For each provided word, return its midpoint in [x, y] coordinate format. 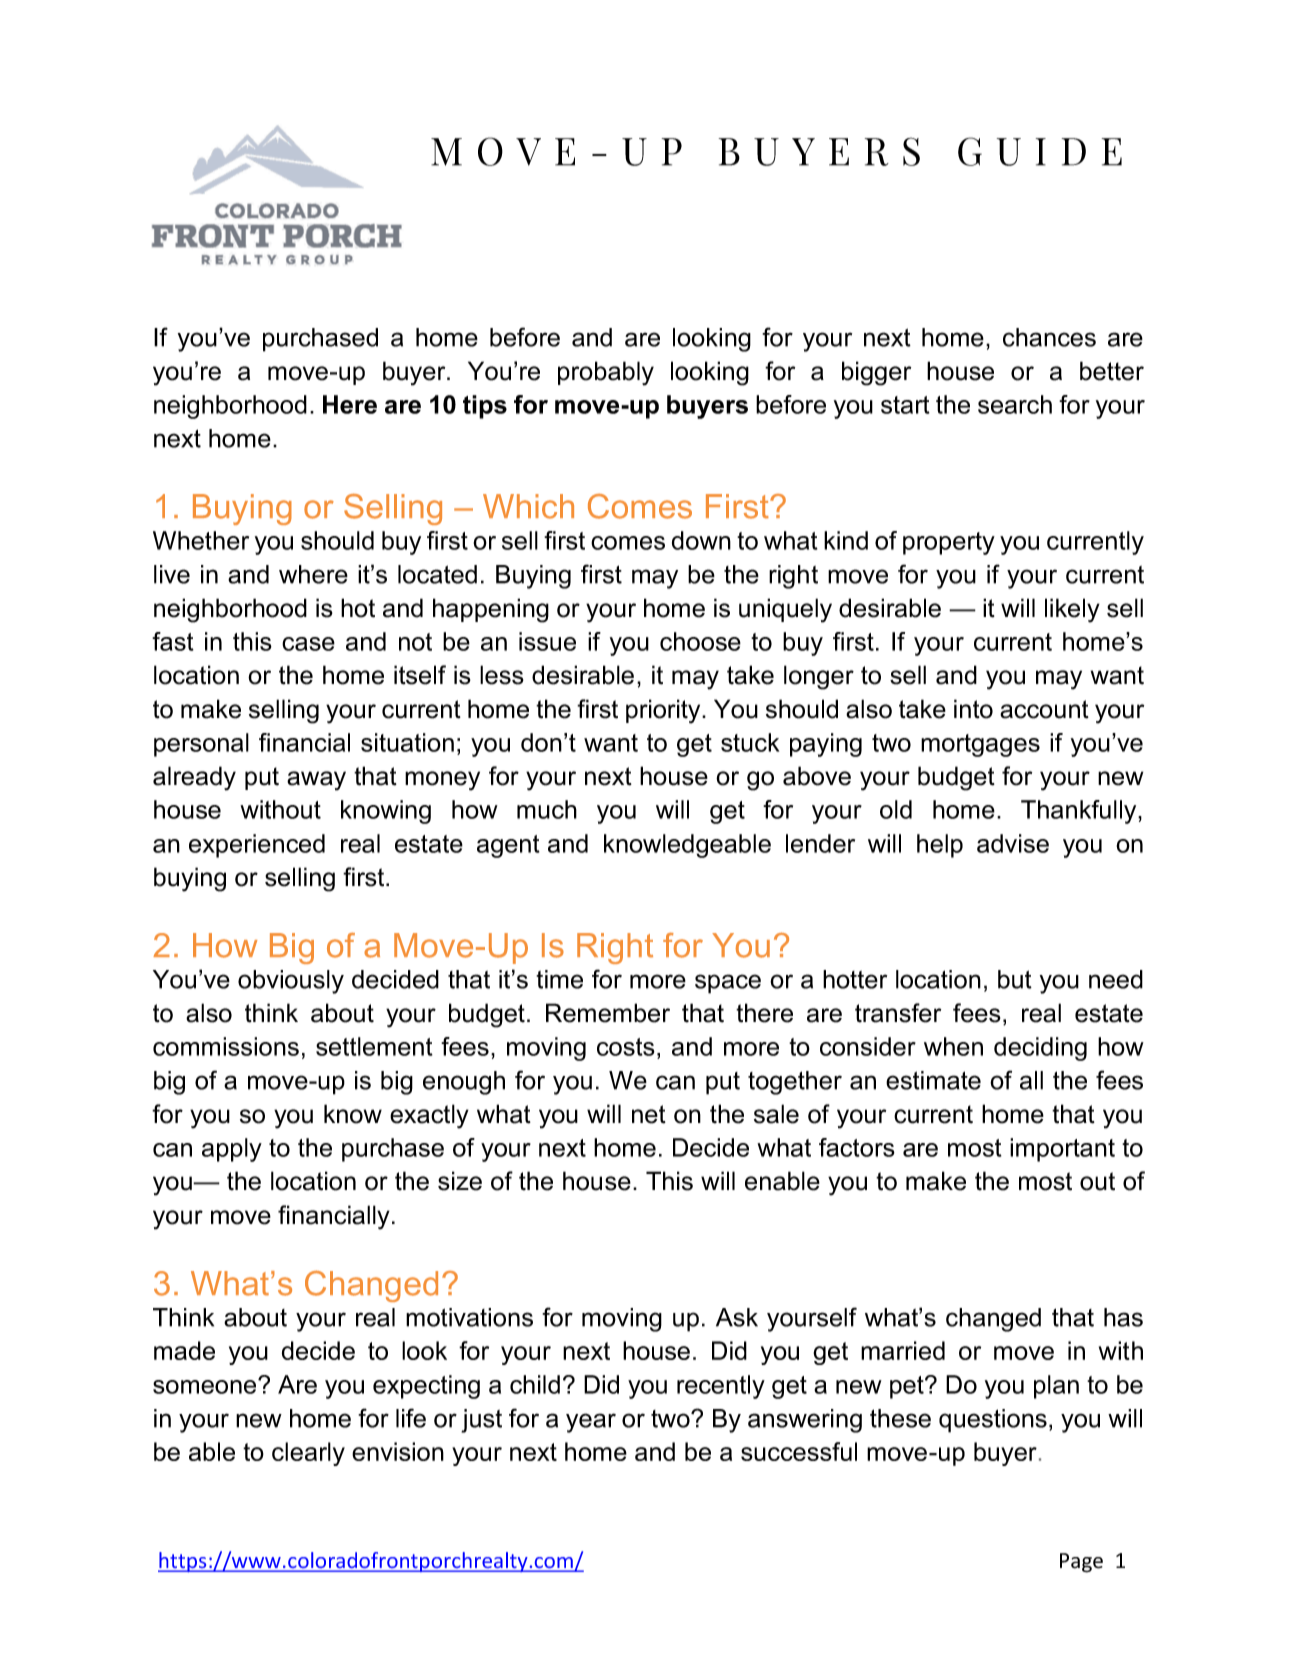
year [591, 1423]
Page [1081, 1563]
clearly [308, 1454]
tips [485, 407]
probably [606, 373]
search [1015, 404]
